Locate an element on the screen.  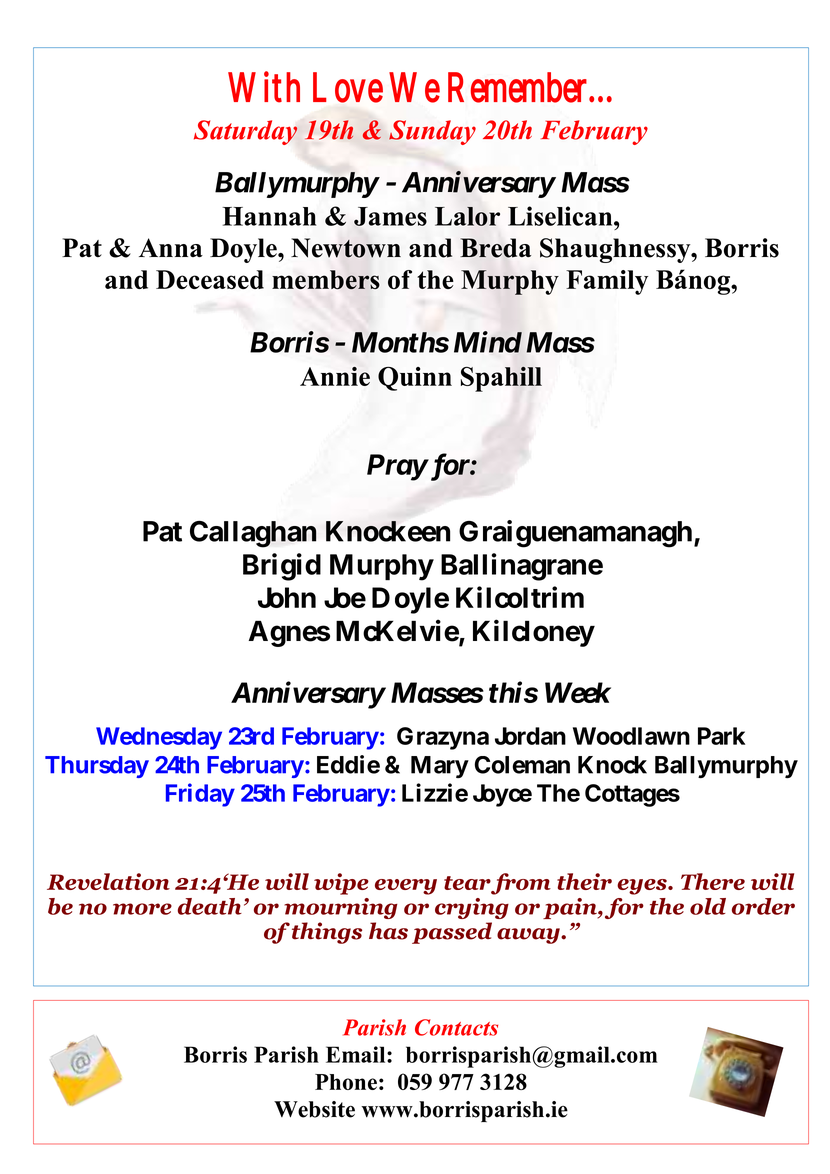
every is located at coordinates (406, 887).
